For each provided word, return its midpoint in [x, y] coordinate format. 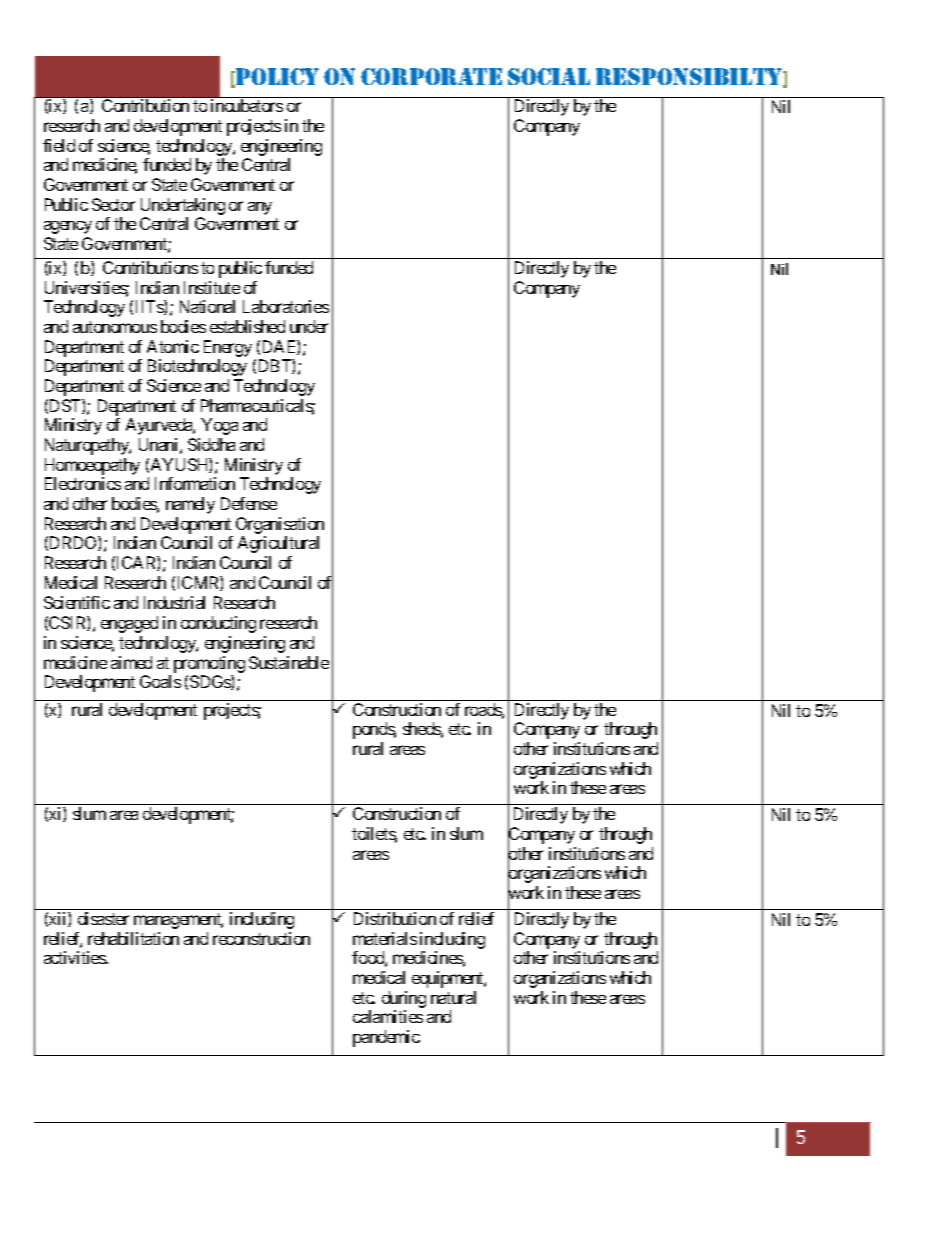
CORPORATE [431, 76]
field [59, 145]
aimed [131, 662]
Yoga [219, 426]
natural [453, 997]
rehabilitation [133, 938]
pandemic [386, 1038]
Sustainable [289, 662]
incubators [247, 105]
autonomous [115, 327]
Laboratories [286, 306]
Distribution [395, 918]
